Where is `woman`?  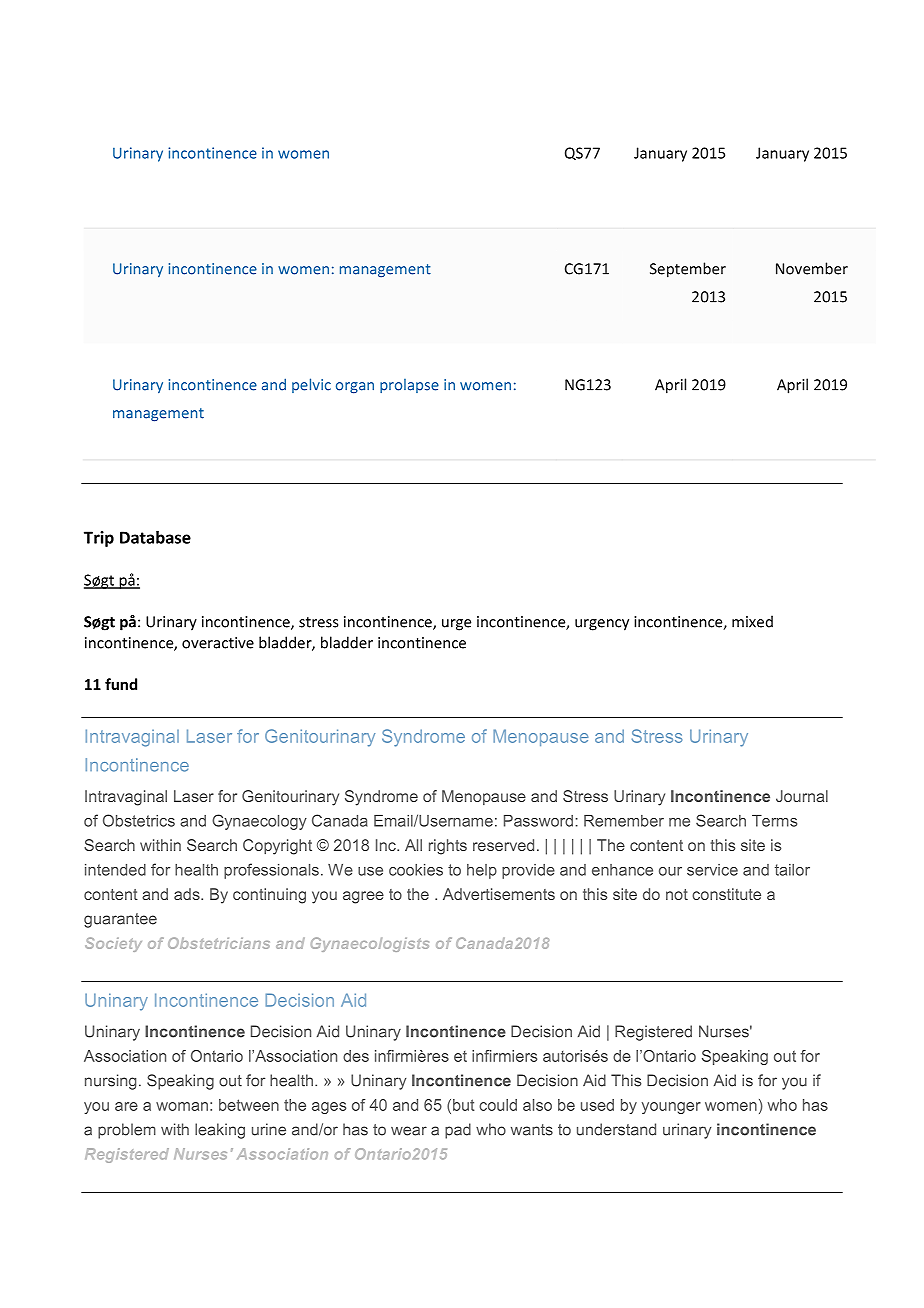
woman is located at coordinates (182, 1106).
